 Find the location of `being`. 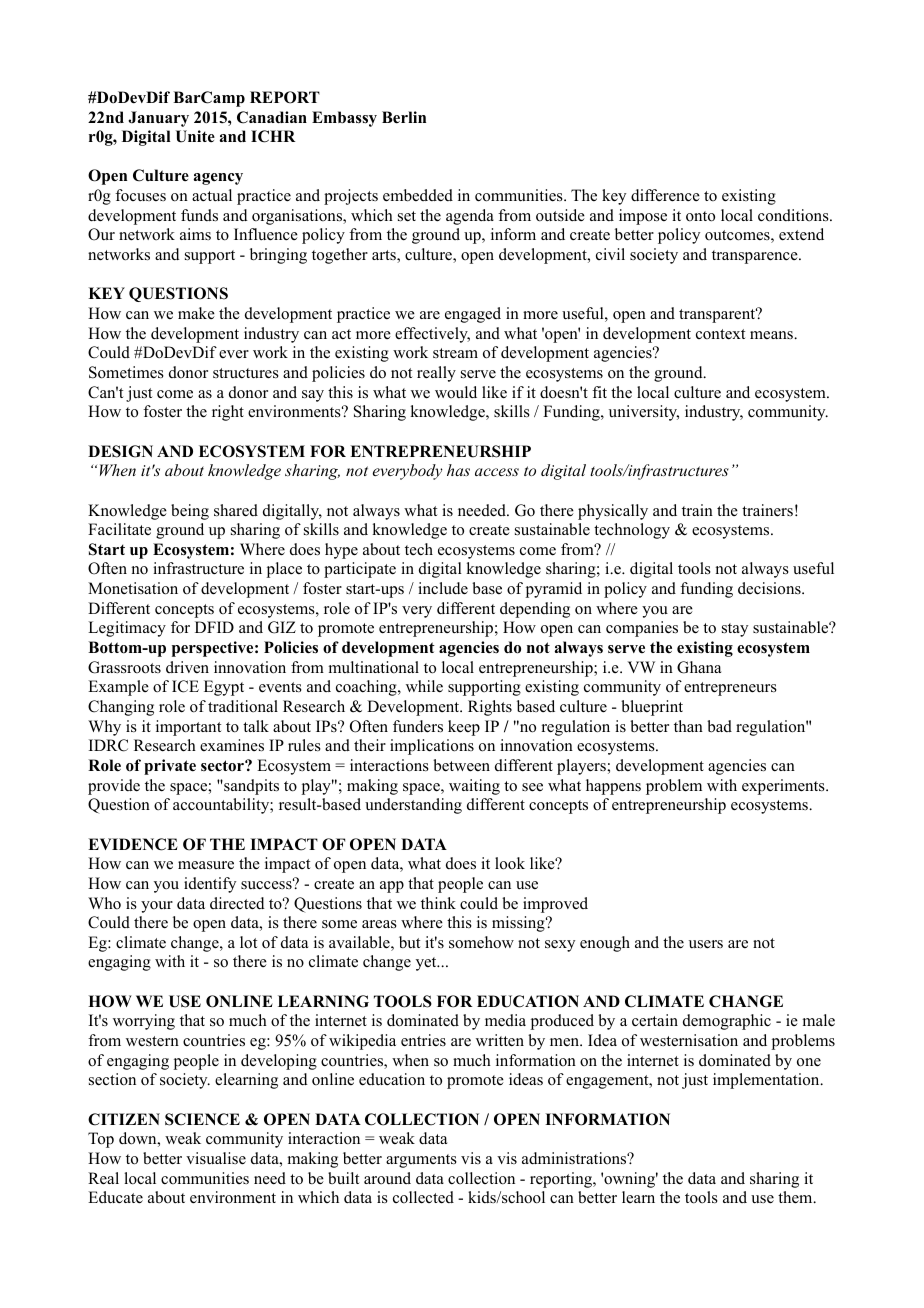

being is located at coordinates (190, 512).
